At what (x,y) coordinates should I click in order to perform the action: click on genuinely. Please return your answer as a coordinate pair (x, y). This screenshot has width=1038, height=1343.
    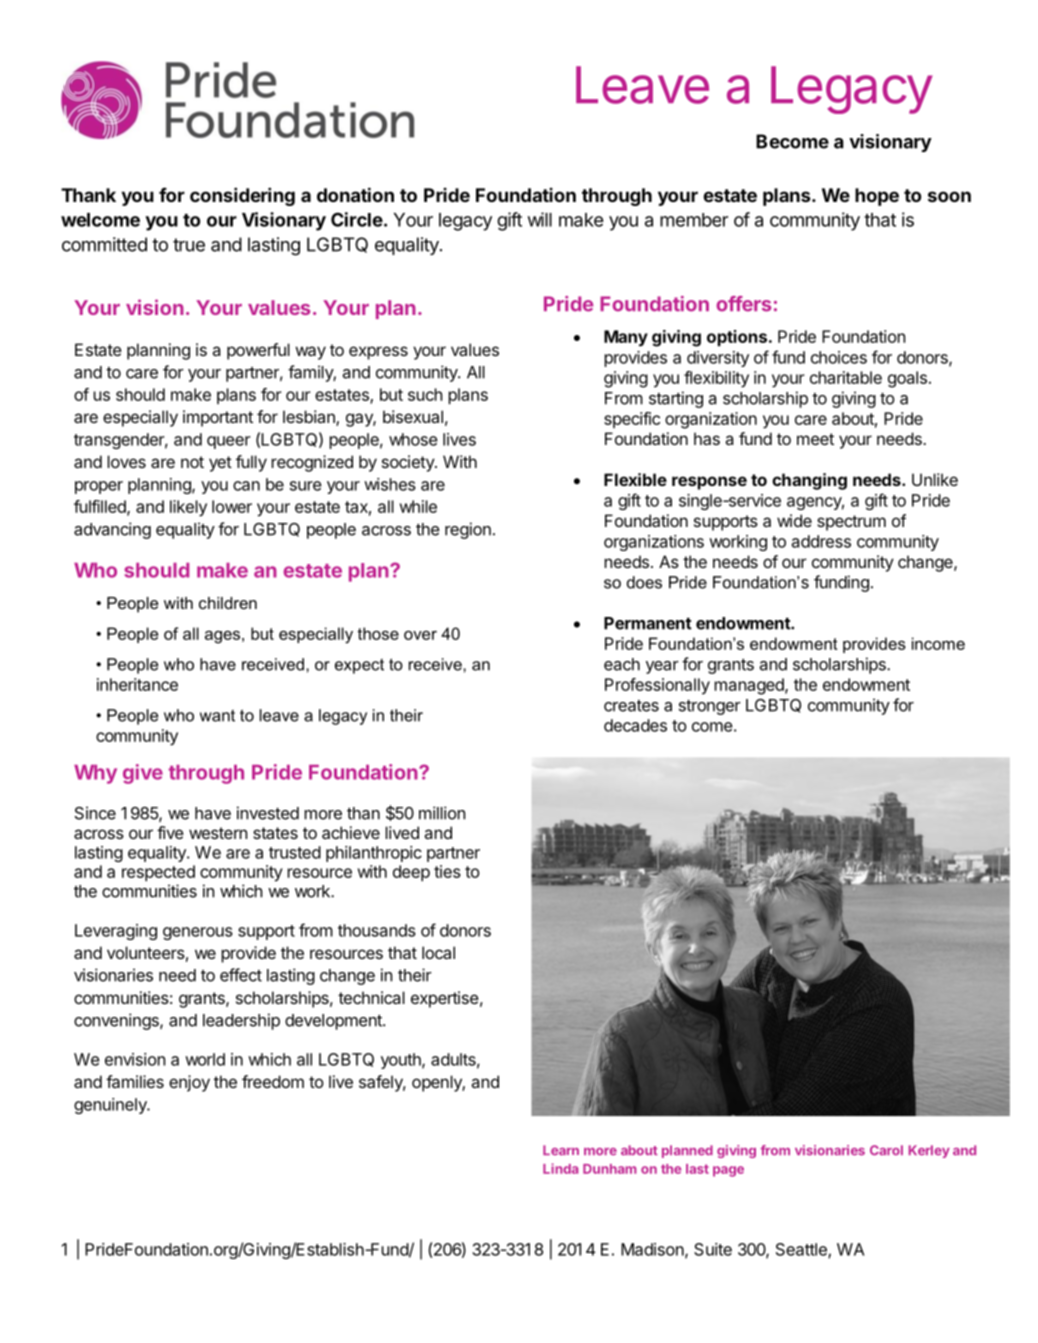
    Looking at the image, I should click on (111, 1106).
